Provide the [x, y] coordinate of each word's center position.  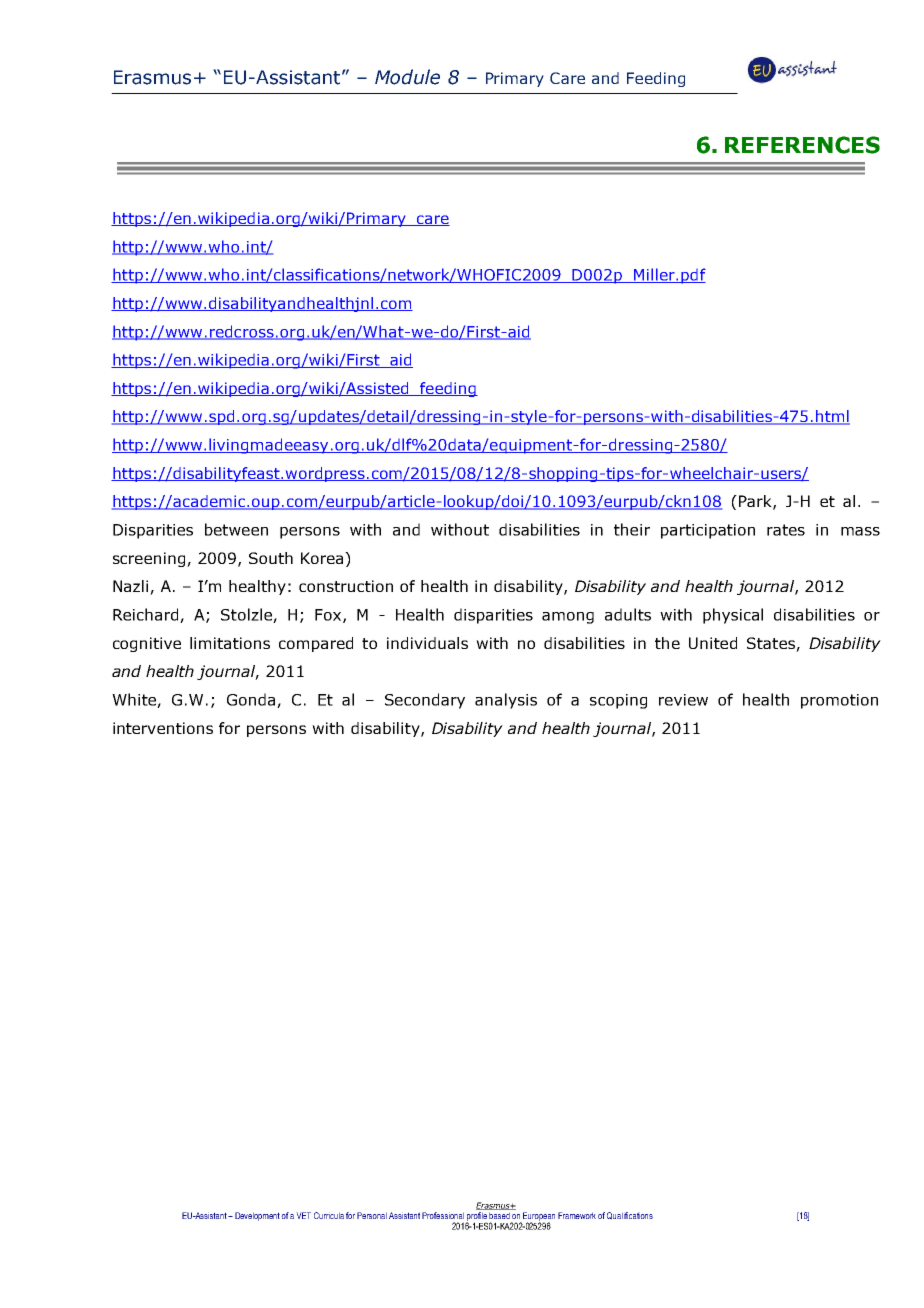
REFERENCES [802, 145]
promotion [839, 701]
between [236, 529]
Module [407, 77]
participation [708, 531]
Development [258, 1216]
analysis [506, 701]
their [632, 529]
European [539, 1217]
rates [786, 530]
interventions [163, 728]
